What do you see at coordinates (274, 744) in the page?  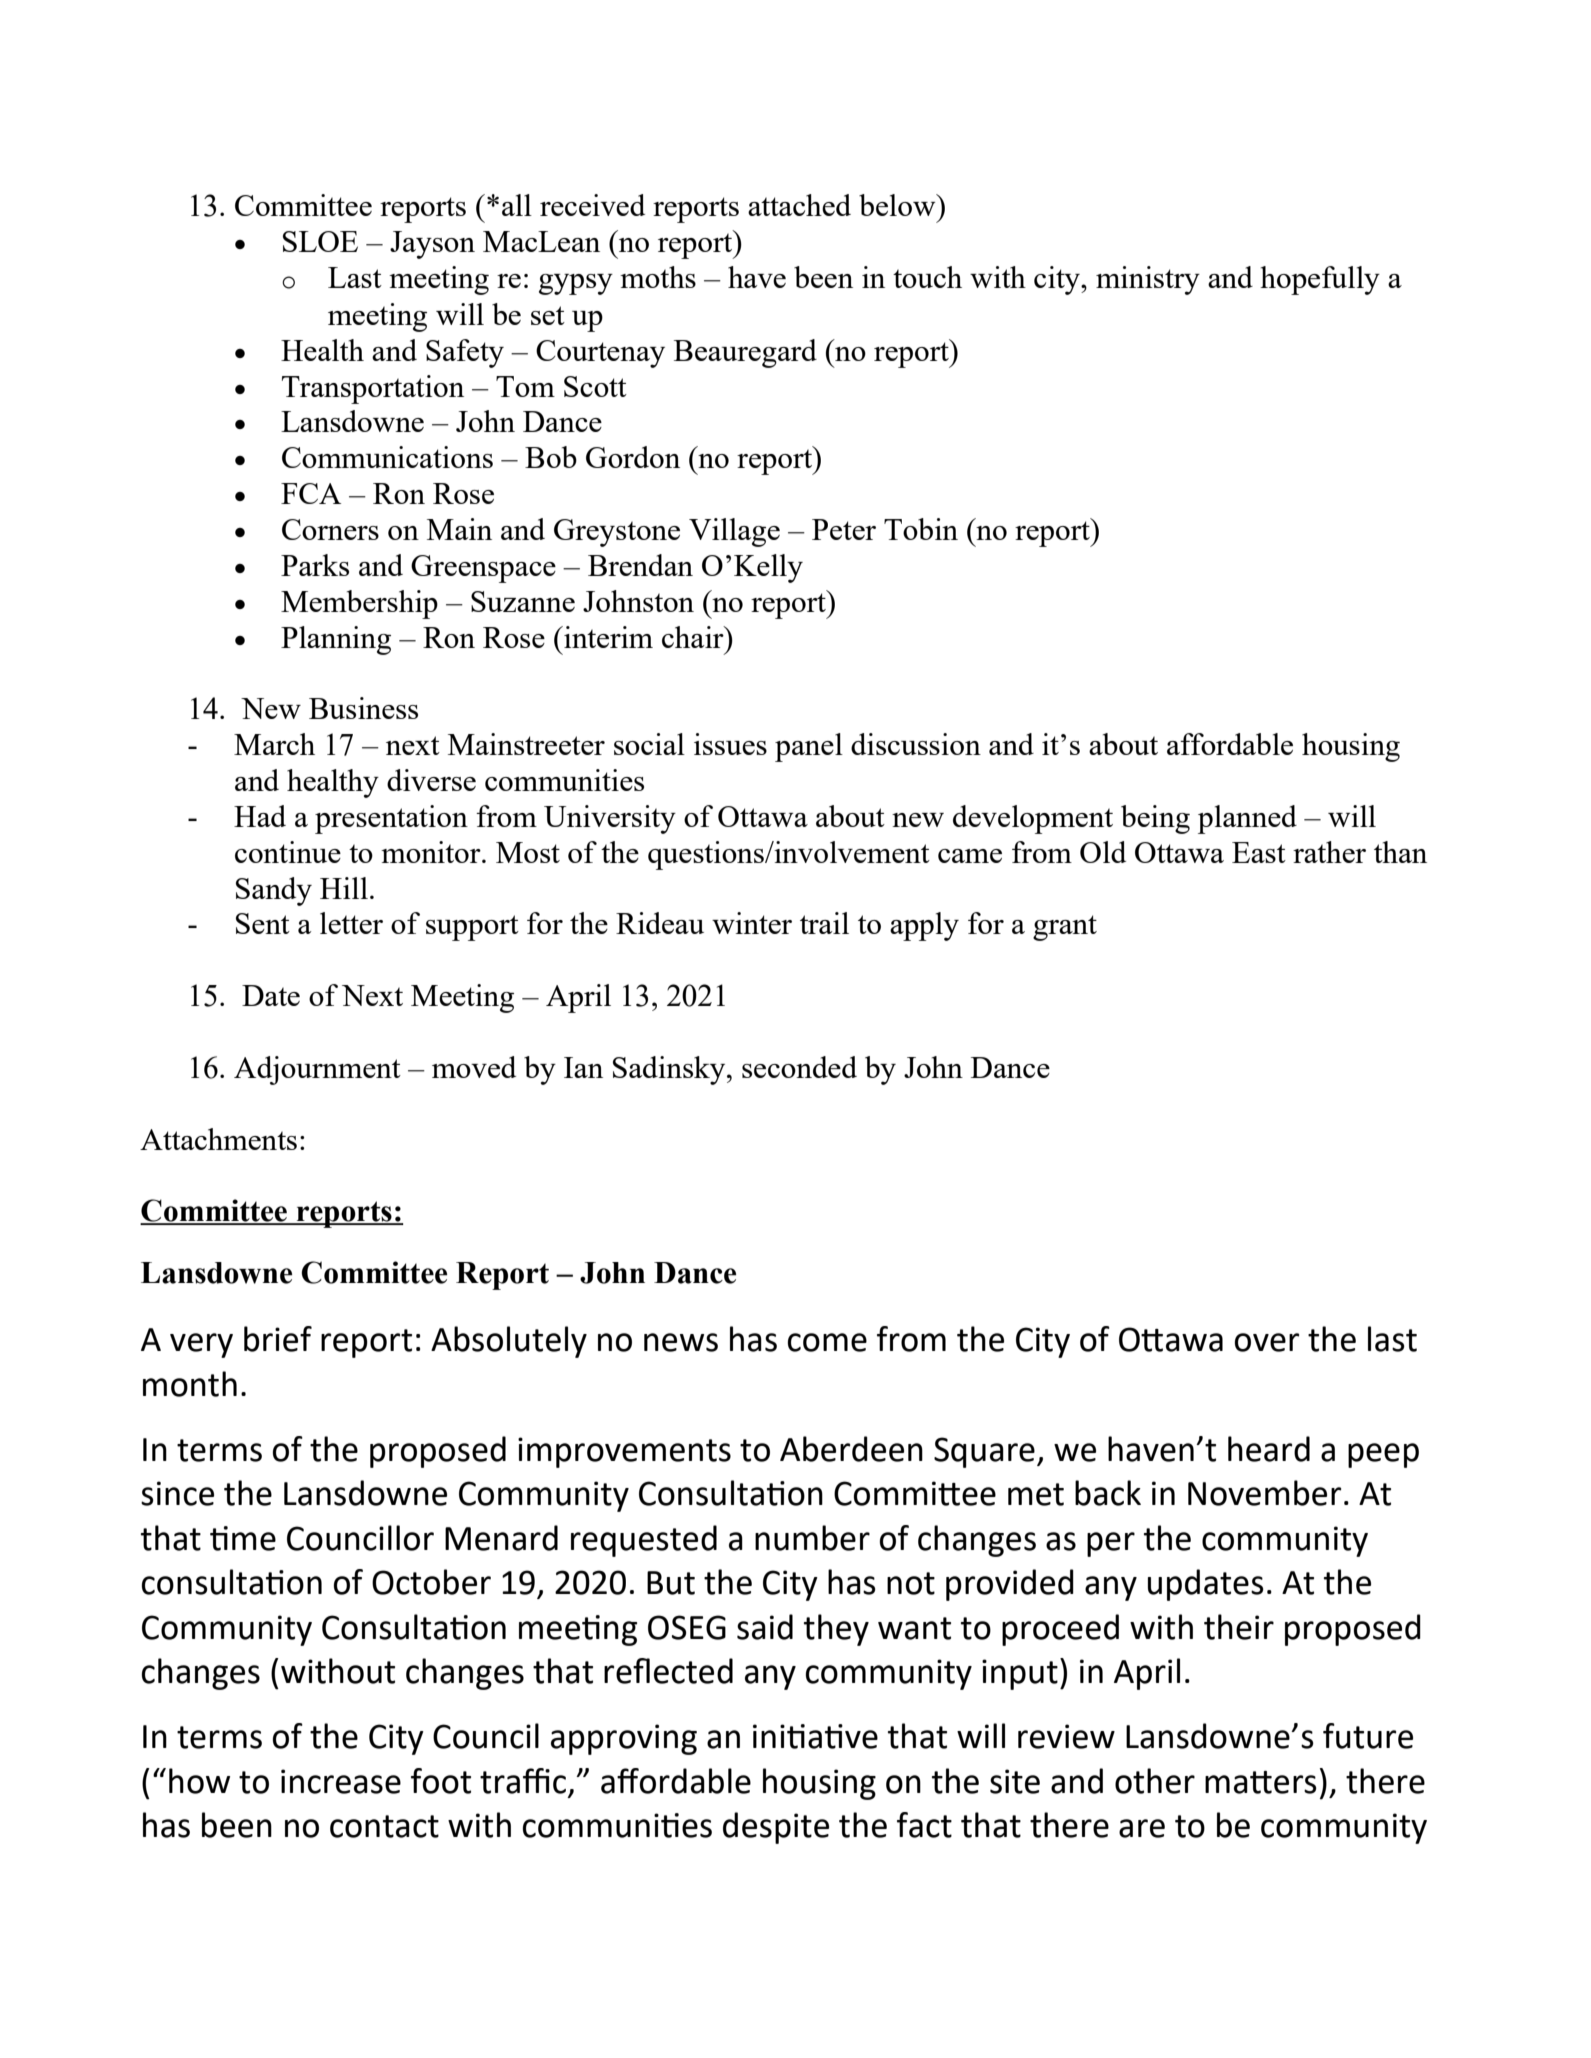 I see `March` at bounding box center [274, 744].
